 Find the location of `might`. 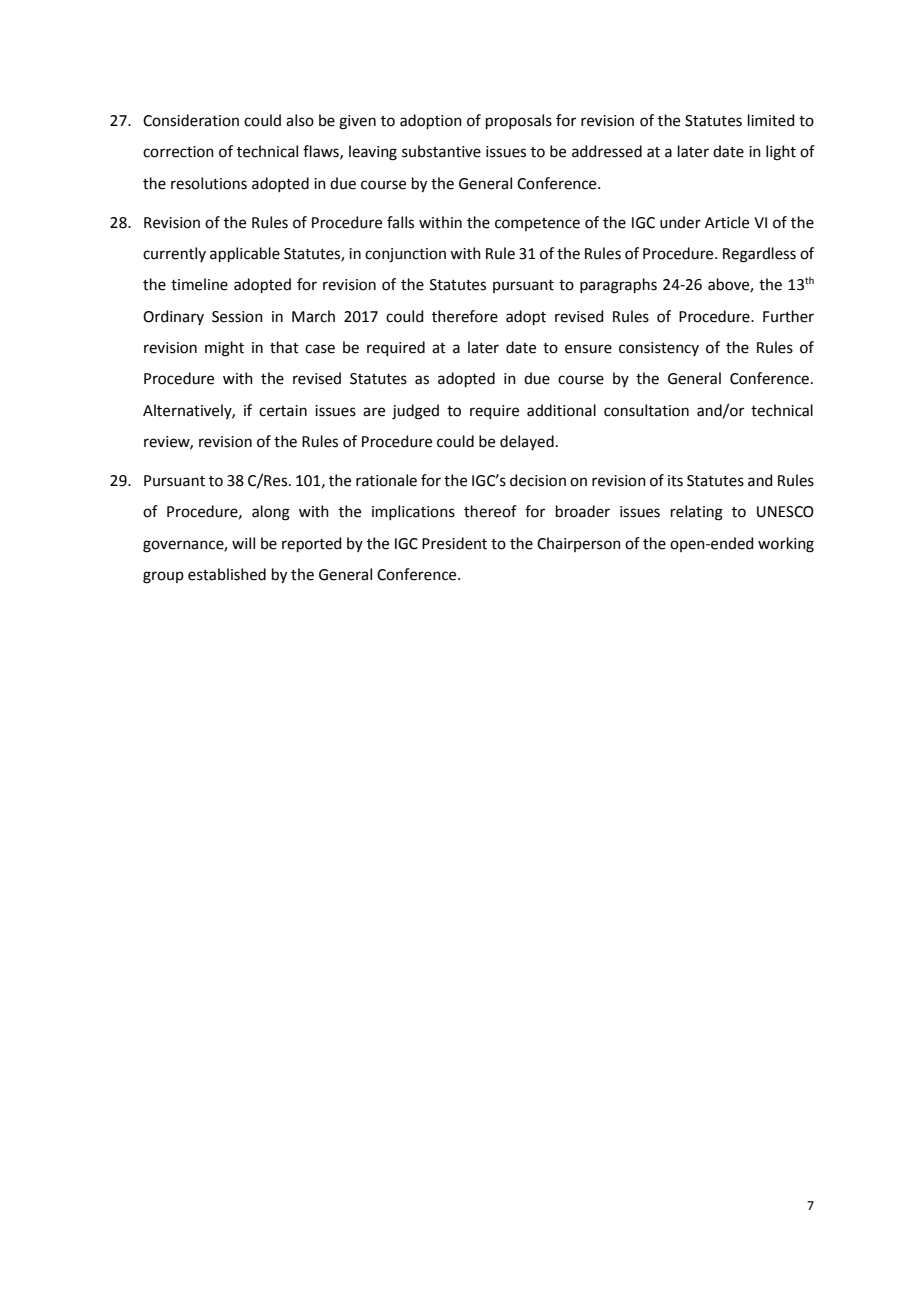

might is located at coordinates (224, 349).
